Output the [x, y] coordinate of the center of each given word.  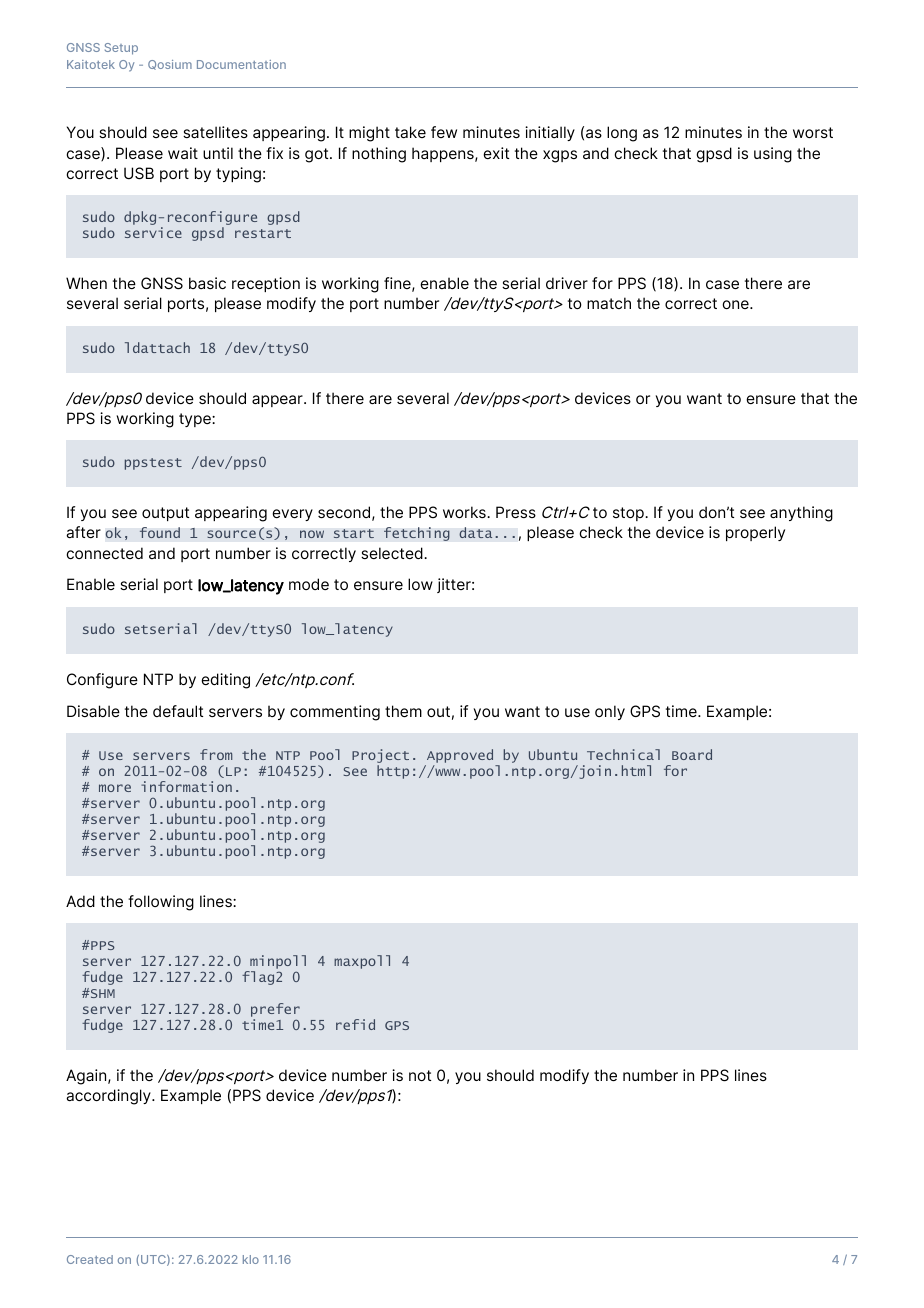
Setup [121, 49]
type [196, 420]
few [444, 132]
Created [90, 1259]
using [773, 155]
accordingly [109, 1097]
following [161, 903]
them [403, 711]
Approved [460, 757]
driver [567, 283]
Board [692, 754]
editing [225, 681]
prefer [275, 1011]
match [609, 303]
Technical [623, 754]
